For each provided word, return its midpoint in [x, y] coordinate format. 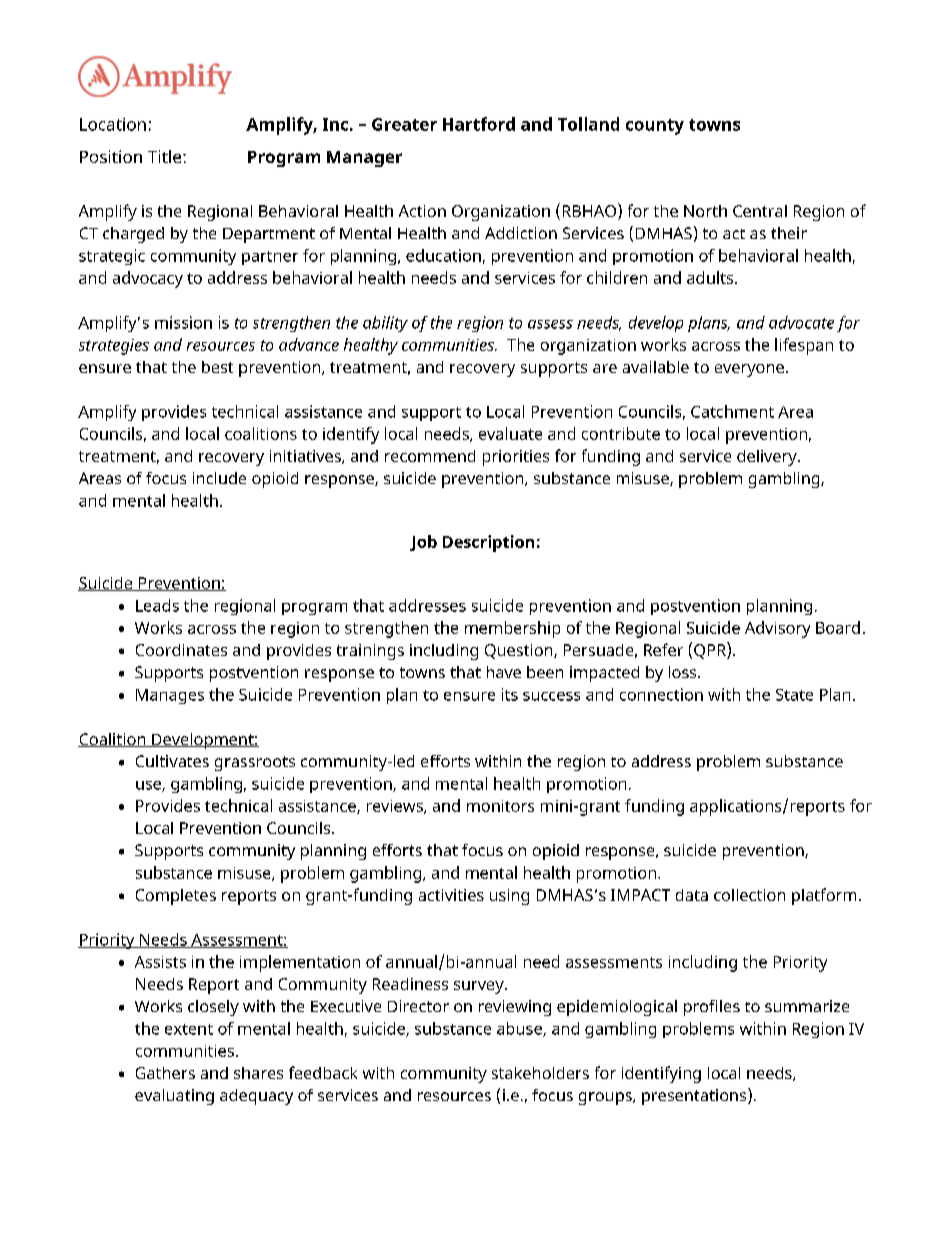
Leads [157, 605]
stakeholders [540, 1073]
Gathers [165, 1073]
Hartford [479, 124]
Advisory [777, 629]
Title [164, 156]
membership [512, 629]
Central [760, 211]
